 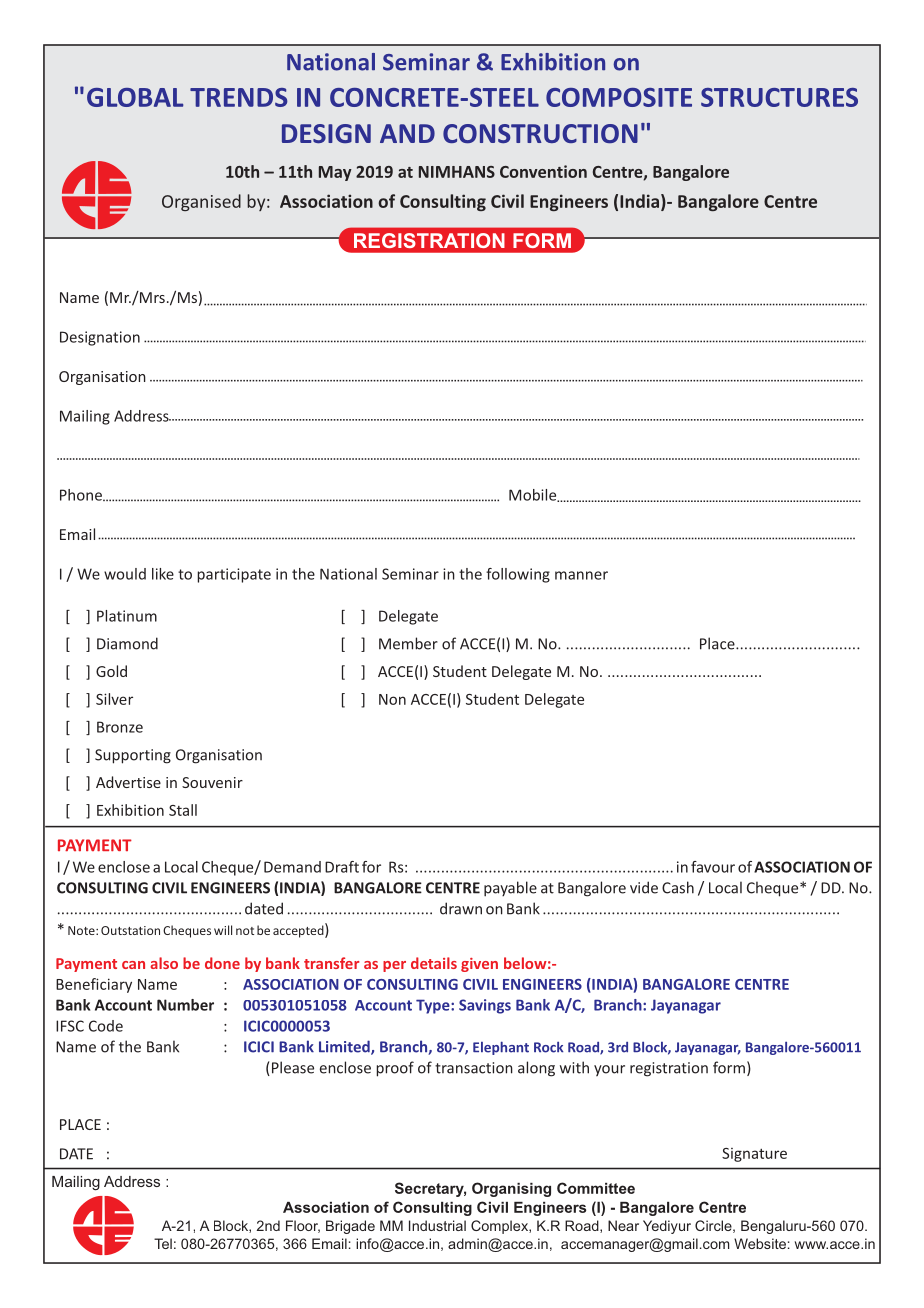 What do you see at coordinates (461, 908) in the page?
I see `drawn` at bounding box center [461, 908].
